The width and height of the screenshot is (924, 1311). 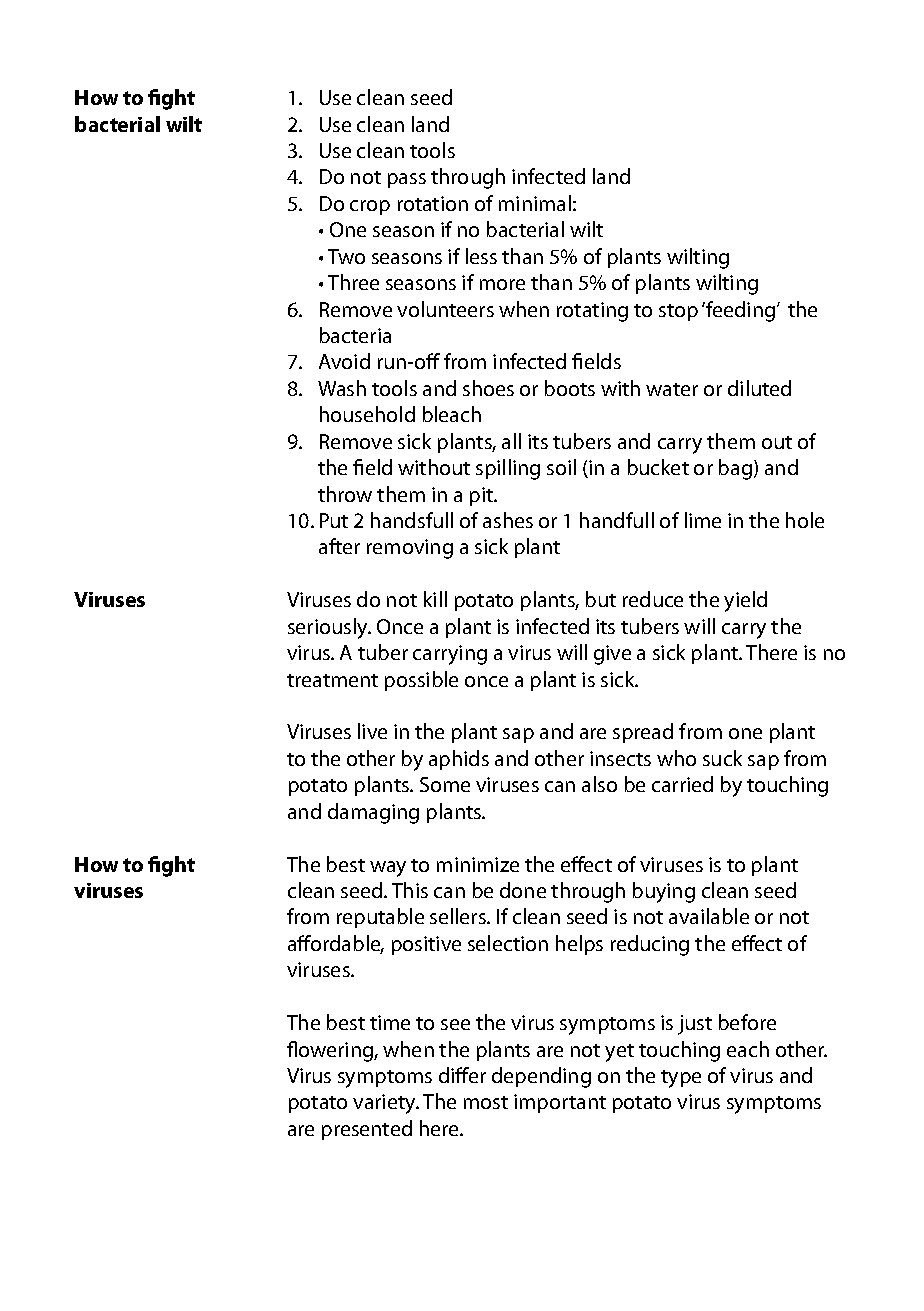 I want to click on minimal, so click(x=535, y=203).
